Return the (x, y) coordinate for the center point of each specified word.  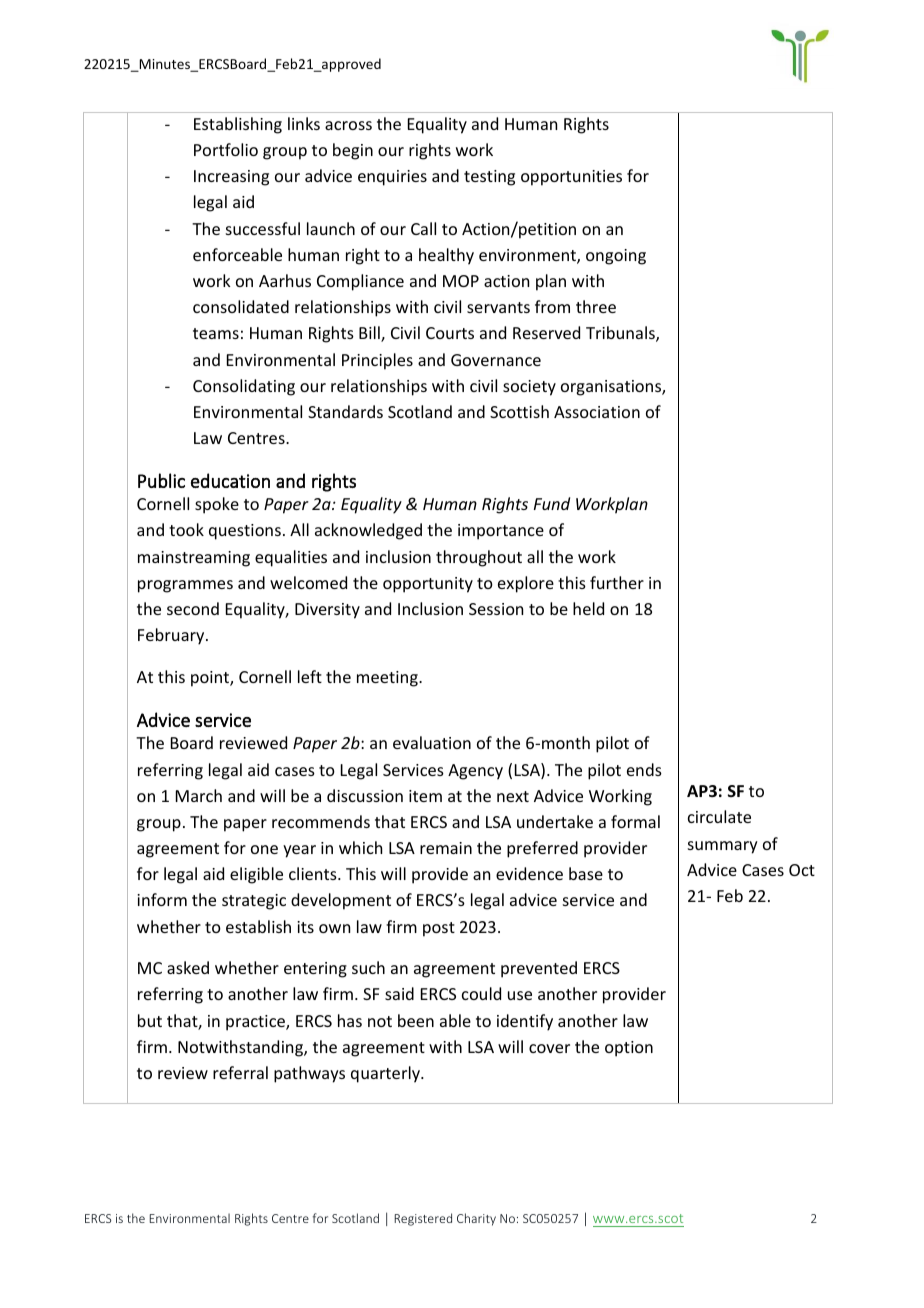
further (617, 582)
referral (240, 1072)
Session (496, 609)
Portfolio (226, 149)
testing (489, 178)
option (629, 1049)
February (172, 636)
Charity (476, 1219)
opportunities (571, 178)
